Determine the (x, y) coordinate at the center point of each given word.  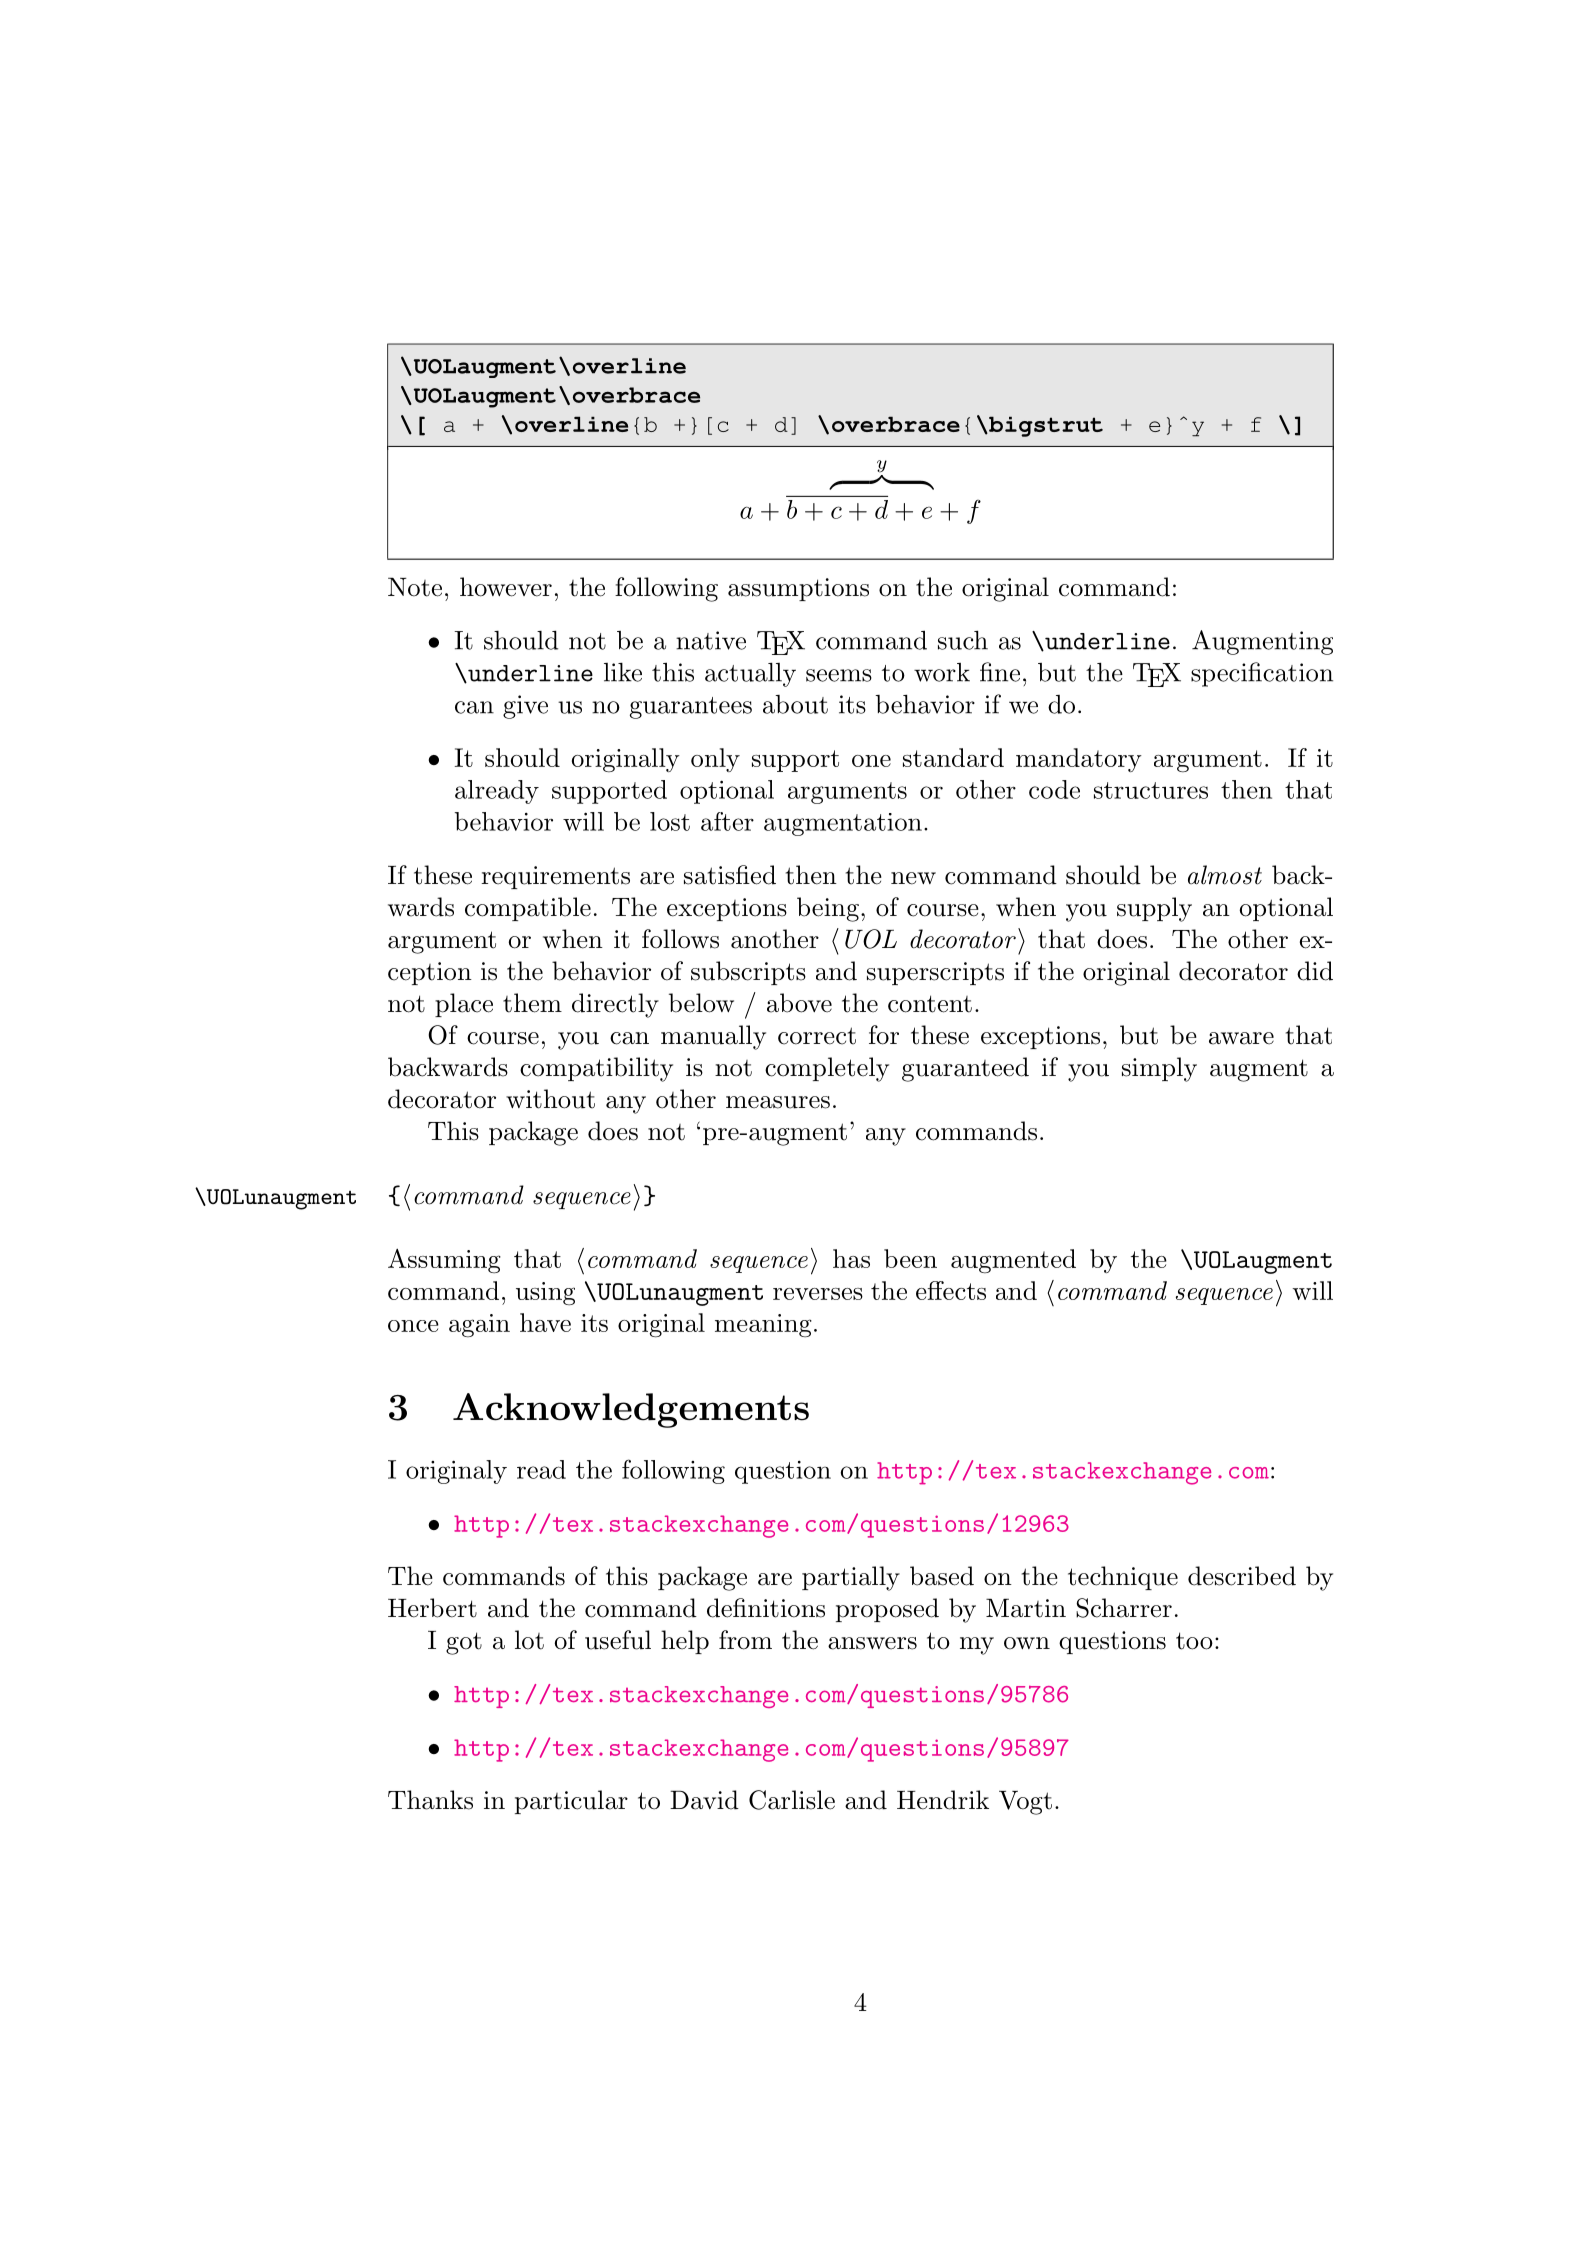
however (506, 587)
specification (1262, 674)
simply (1159, 1069)
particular (571, 1802)
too (1194, 1641)
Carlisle (792, 1800)
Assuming (444, 1261)
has (851, 1258)
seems (839, 675)
